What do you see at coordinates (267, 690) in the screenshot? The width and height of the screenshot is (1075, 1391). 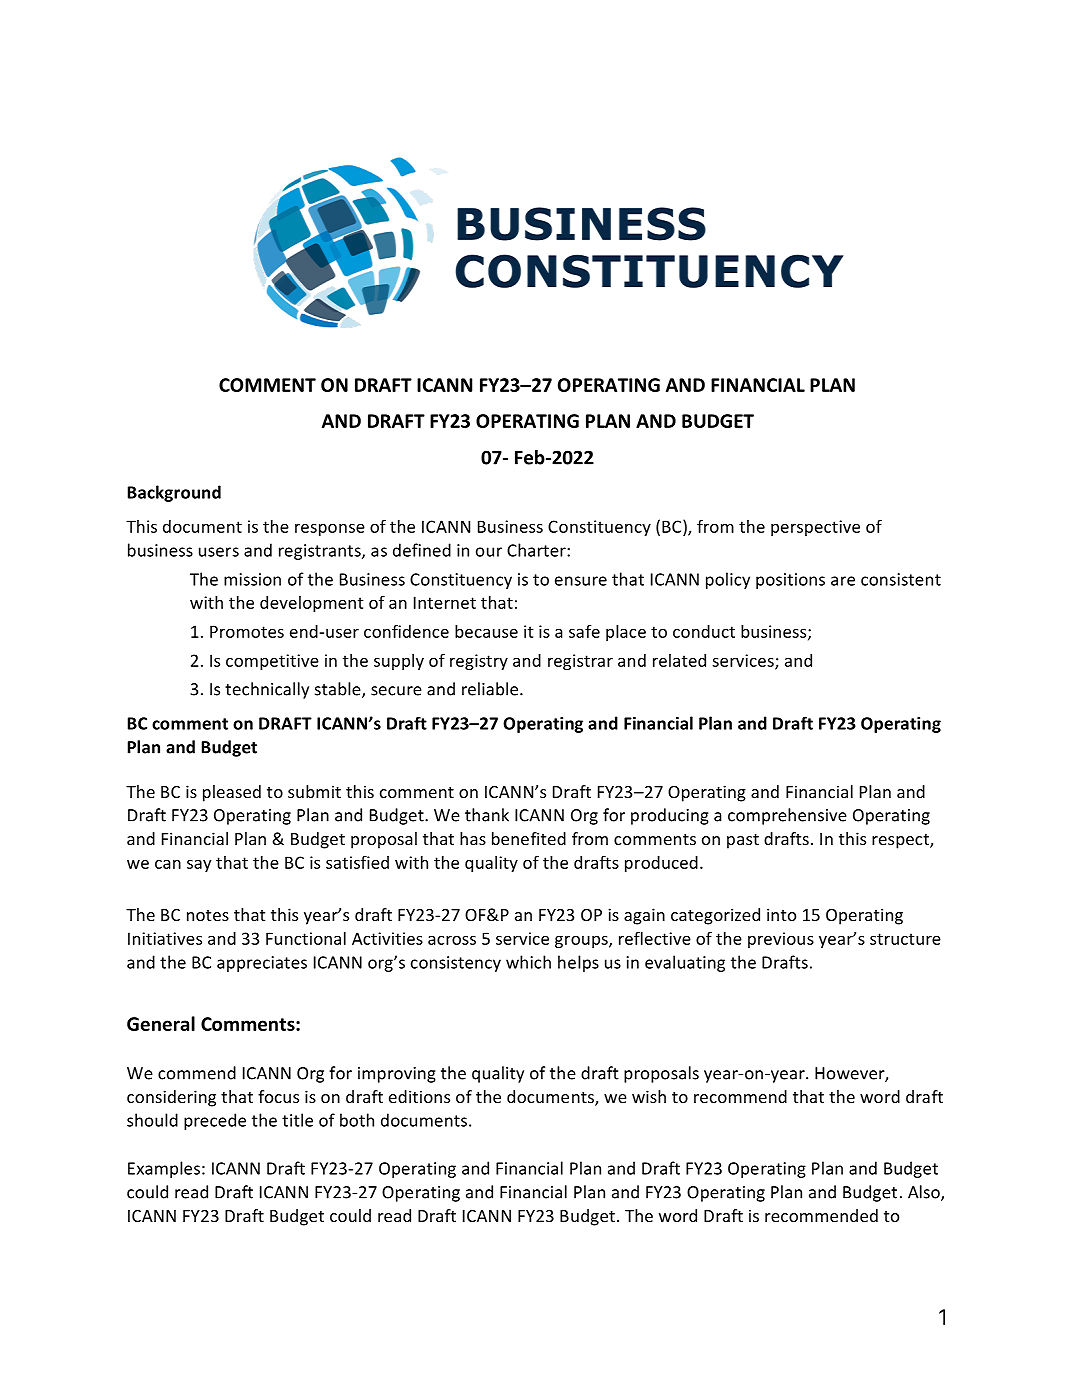 I see `technically` at bounding box center [267, 690].
